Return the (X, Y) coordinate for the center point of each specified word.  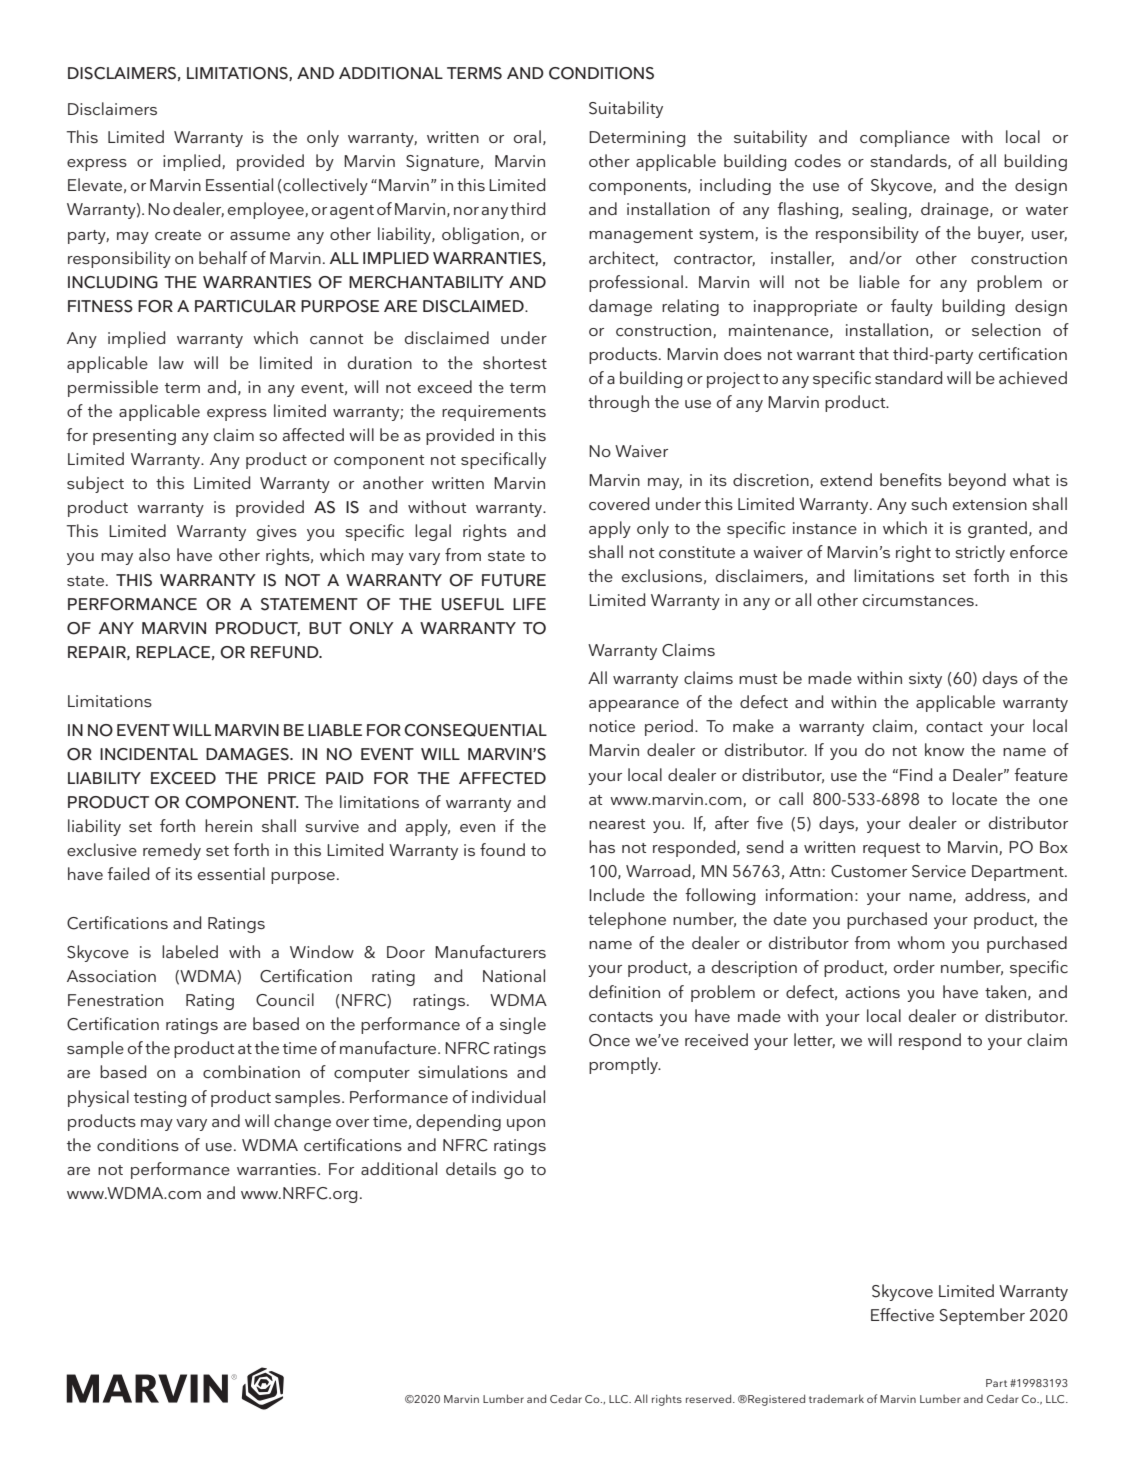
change (302, 1122)
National (514, 975)
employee (267, 210)
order (914, 966)
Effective (902, 1314)
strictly (980, 553)
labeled (190, 951)
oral (527, 136)
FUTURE (514, 580)
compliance (905, 138)
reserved (710, 1398)
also (154, 554)
